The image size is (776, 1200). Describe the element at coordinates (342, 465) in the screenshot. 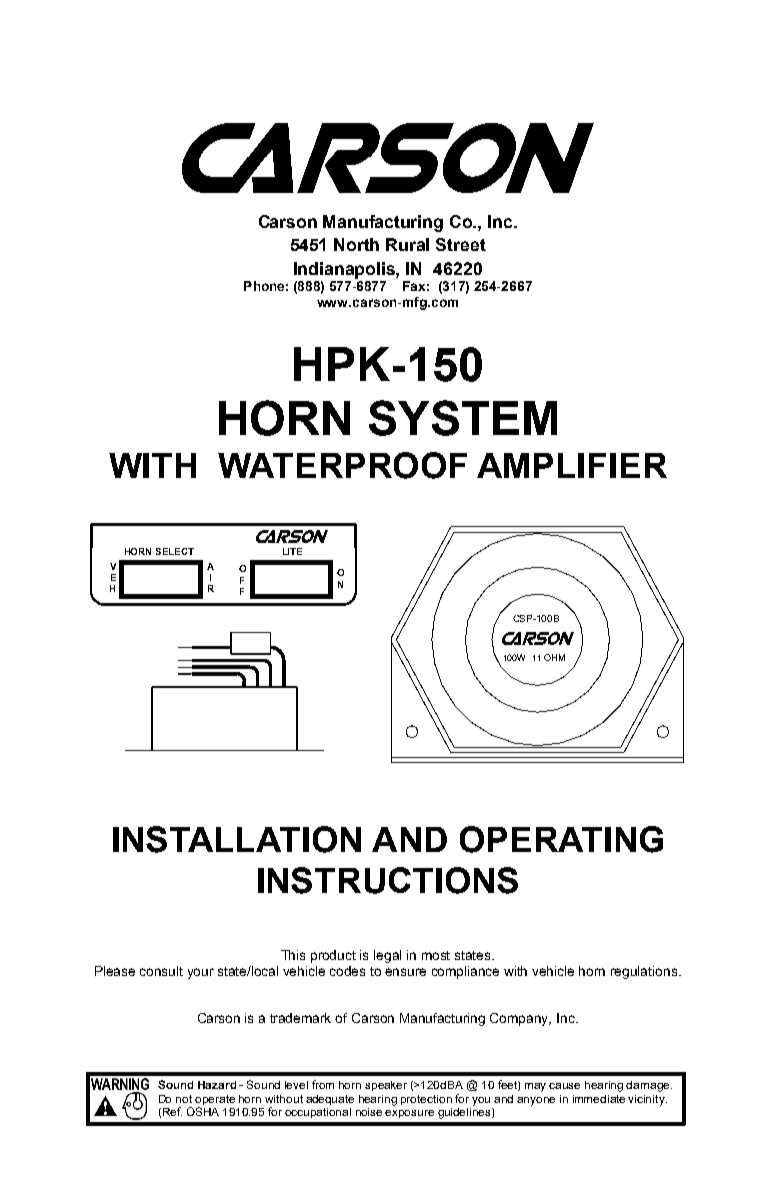

I see `WATERPROOF` at that location.
